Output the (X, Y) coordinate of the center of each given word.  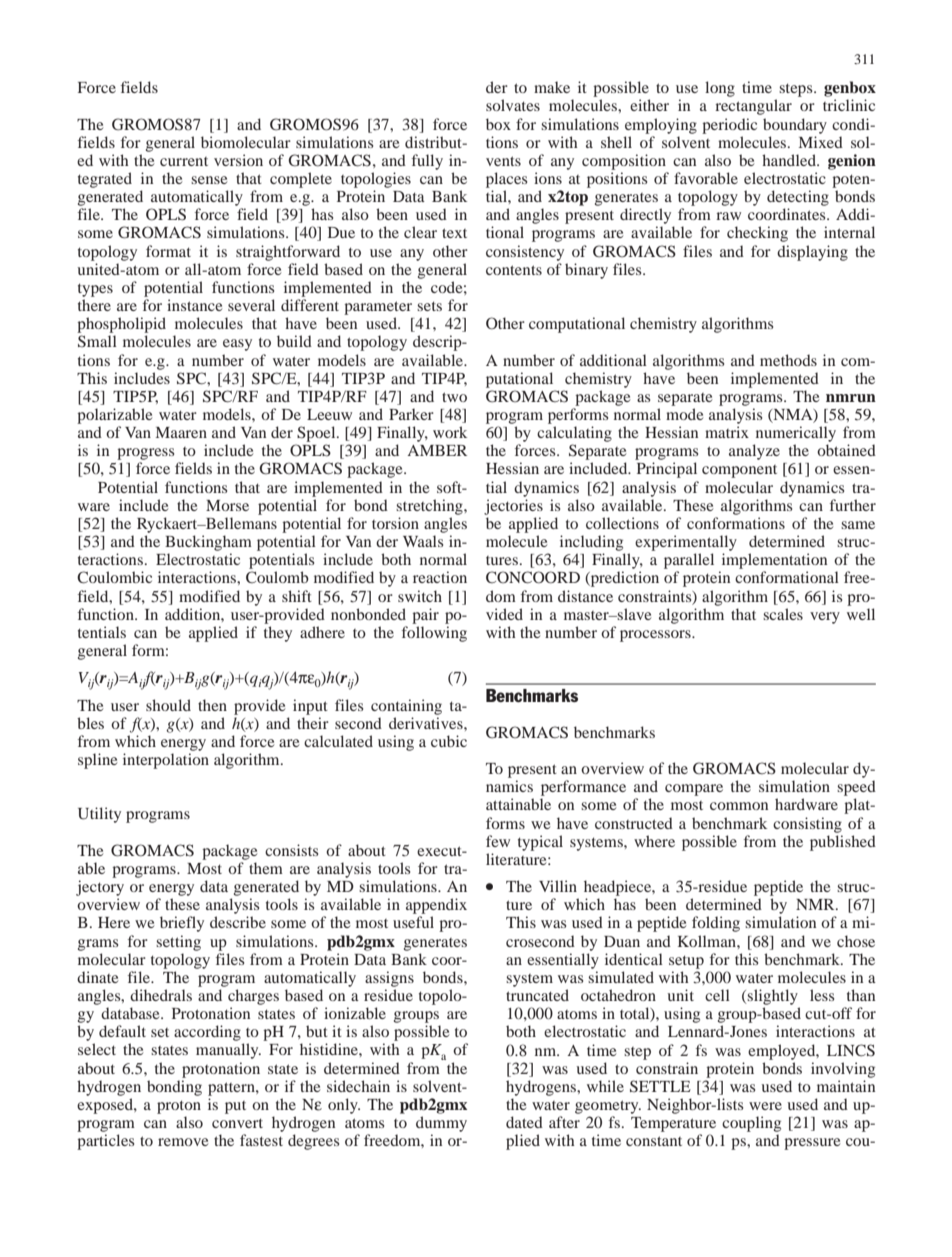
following (434, 634)
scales (783, 614)
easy (237, 345)
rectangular (753, 107)
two (454, 397)
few (498, 841)
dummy (441, 1124)
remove (183, 1142)
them (266, 868)
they (278, 634)
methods (788, 360)
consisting (807, 825)
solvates (513, 105)
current (184, 161)
